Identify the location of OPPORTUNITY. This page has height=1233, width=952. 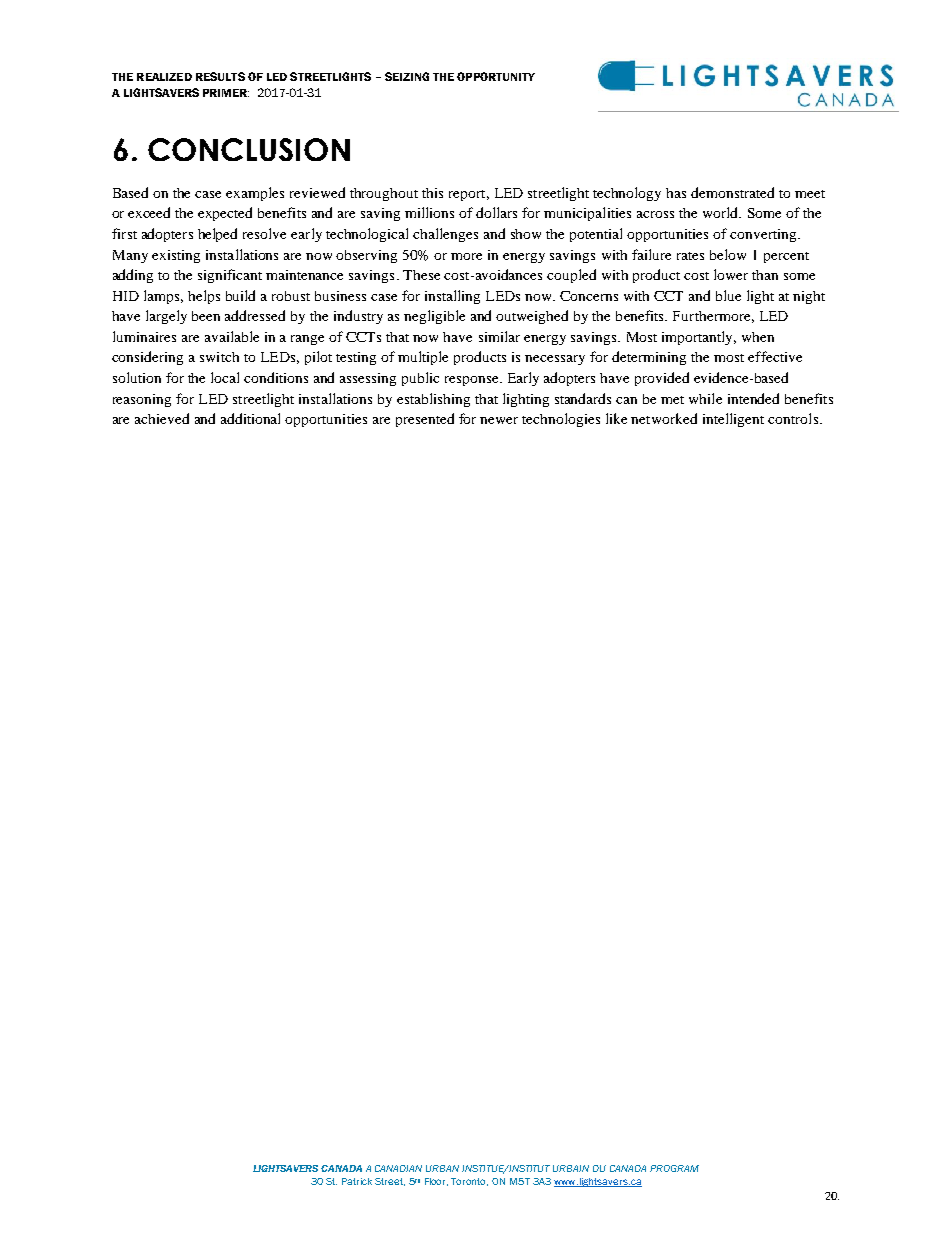
(496, 76).
